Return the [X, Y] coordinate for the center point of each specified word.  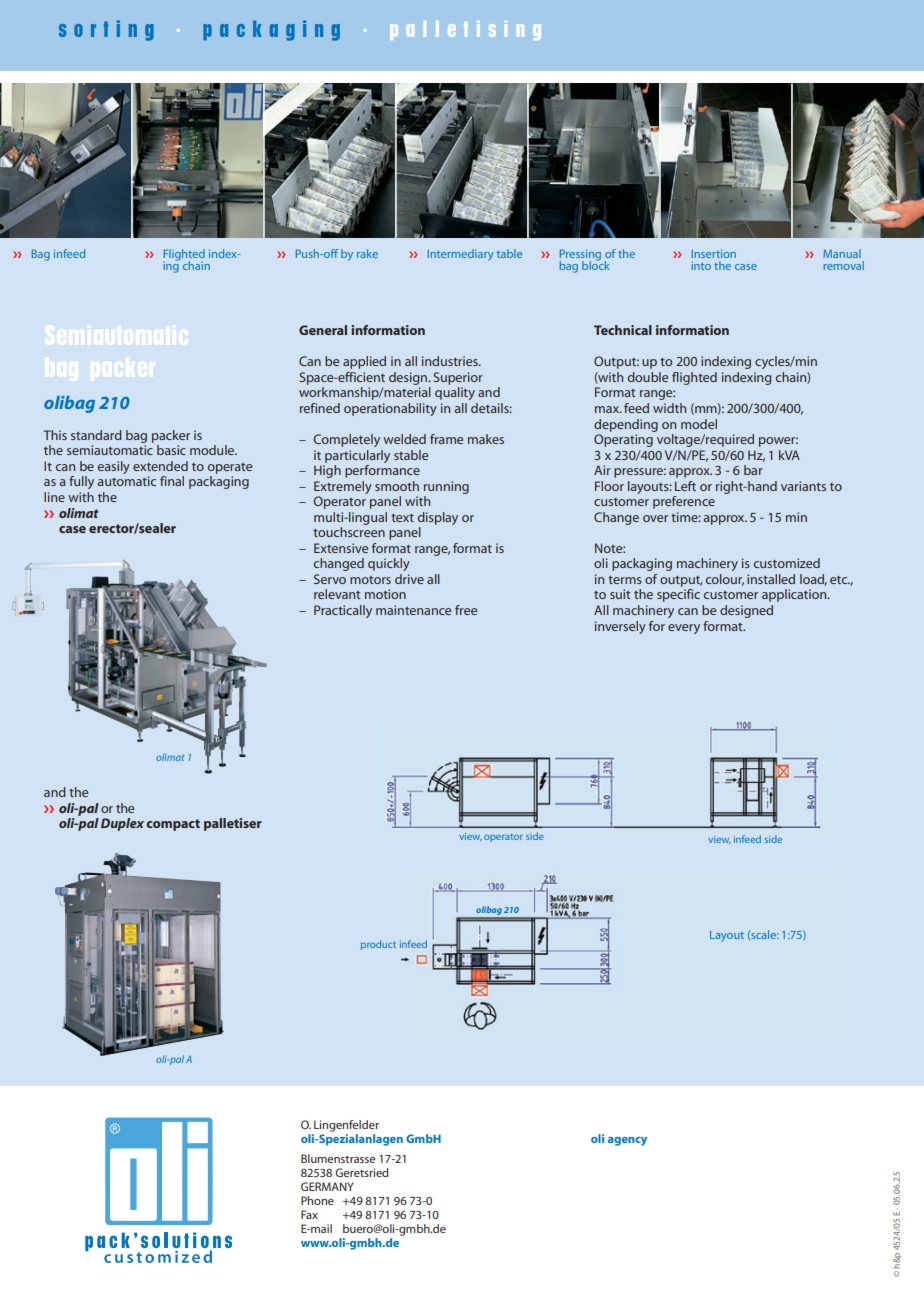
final [172, 481]
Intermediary [461, 255]
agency [627, 1141]
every [684, 629]
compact [173, 825]
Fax [309, 1214]
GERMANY [327, 1186]
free [466, 610]
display [438, 518]
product [378, 945]
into [701, 266]
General [323, 330]
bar [753, 470]
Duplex [122, 824]
